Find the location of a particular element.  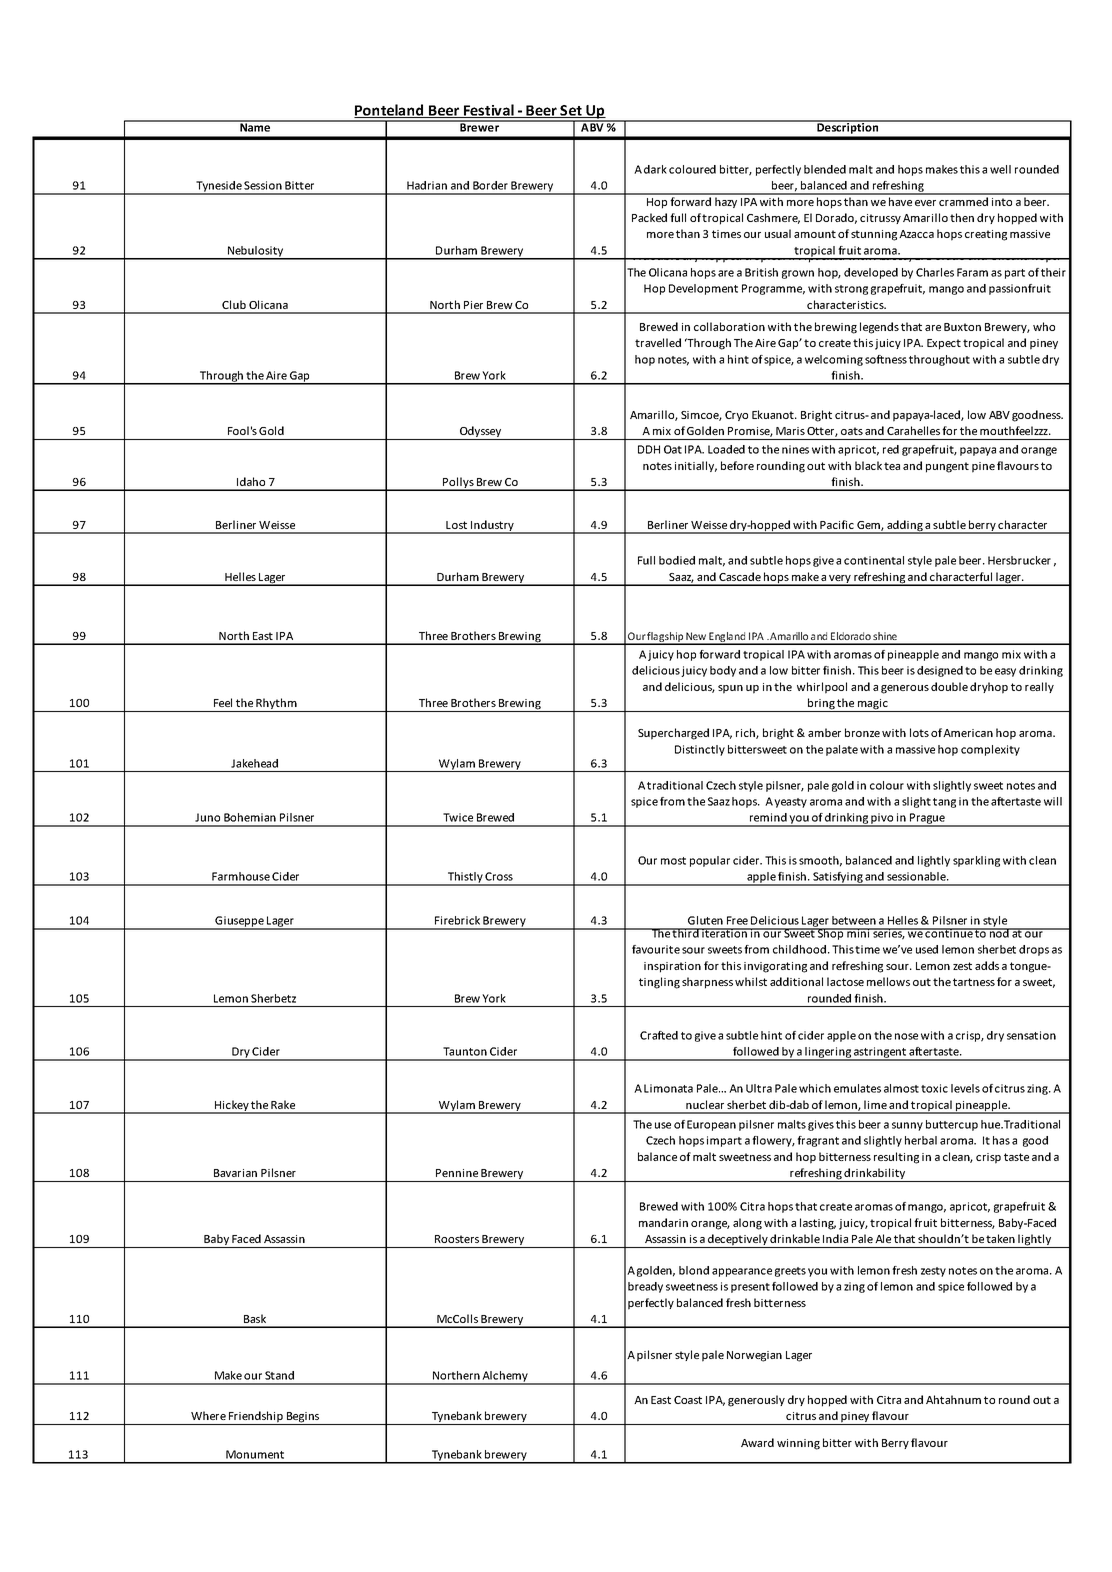

Coast is located at coordinates (688, 1400).
